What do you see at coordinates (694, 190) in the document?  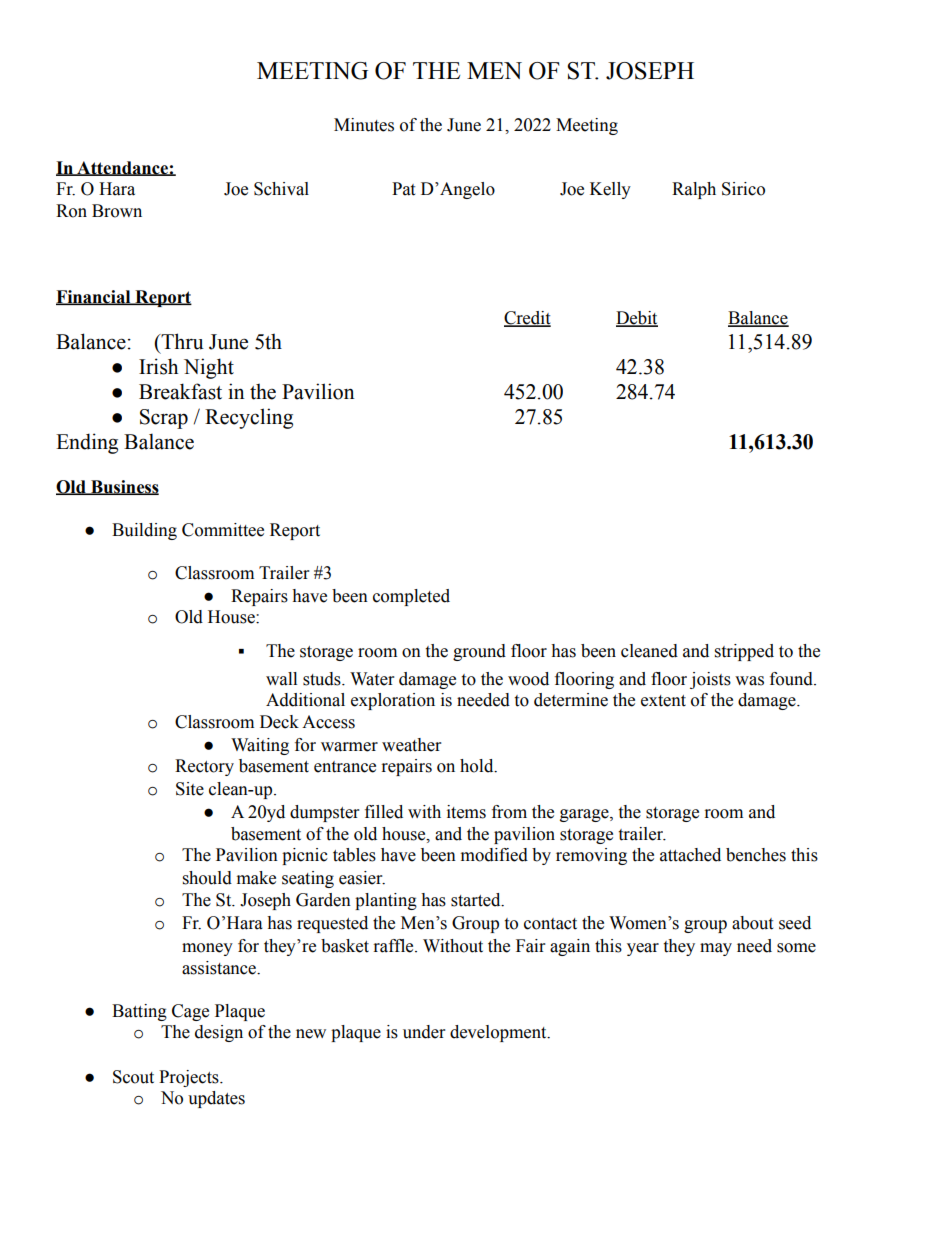 I see `Ralph` at bounding box center [694, 190].
